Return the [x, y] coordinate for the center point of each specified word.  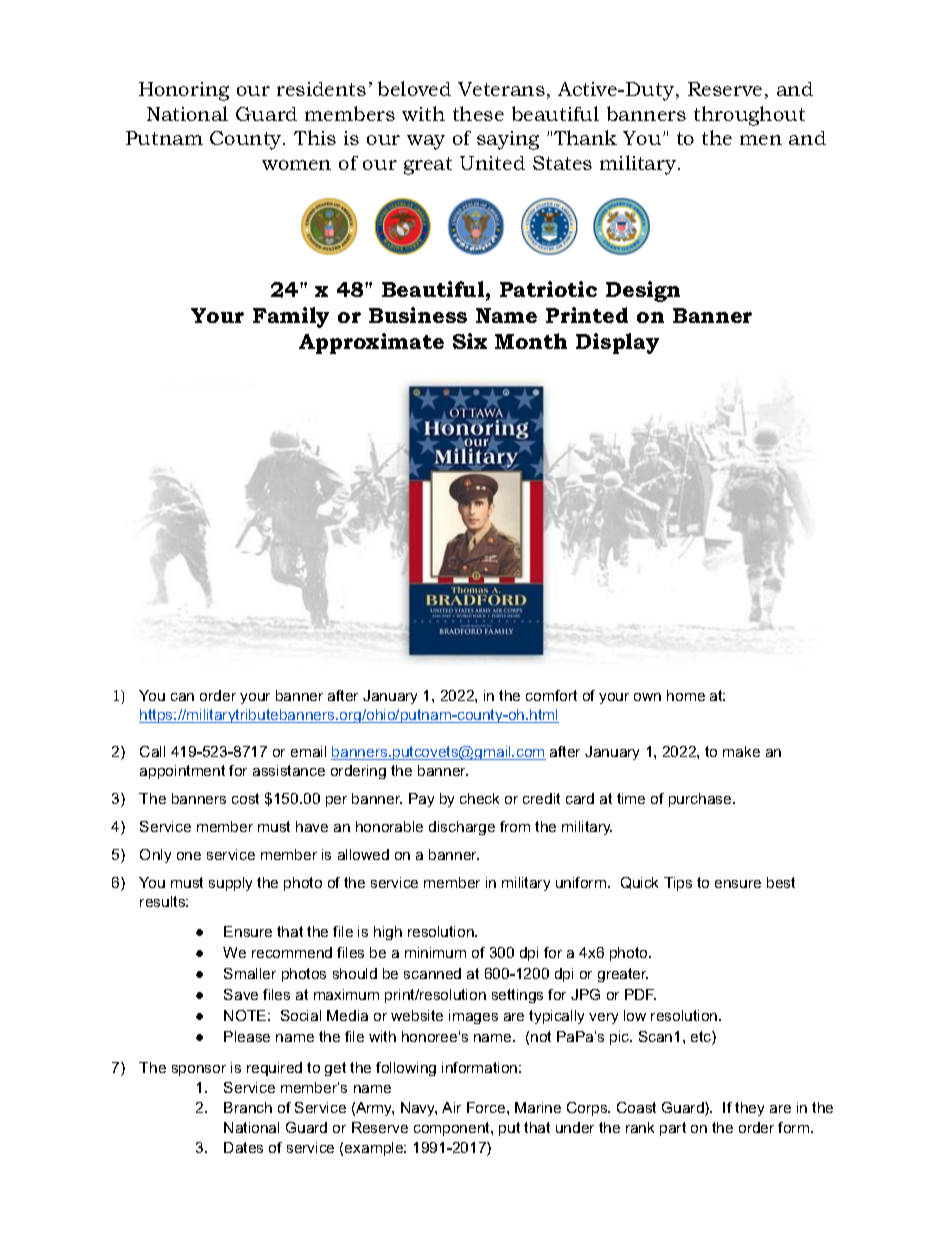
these [478, 113]
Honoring [184, 91]
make [741, 751]
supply [230, 884]
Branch [248, 1107]
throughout [749, 116]
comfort [551, 695]
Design [643, 291]
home [686, 695]
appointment [182, 772]
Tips [678, 884]
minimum [435, 952]
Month [531, 341]
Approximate [371, 343]
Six [470, 341]
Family [291, 317]
